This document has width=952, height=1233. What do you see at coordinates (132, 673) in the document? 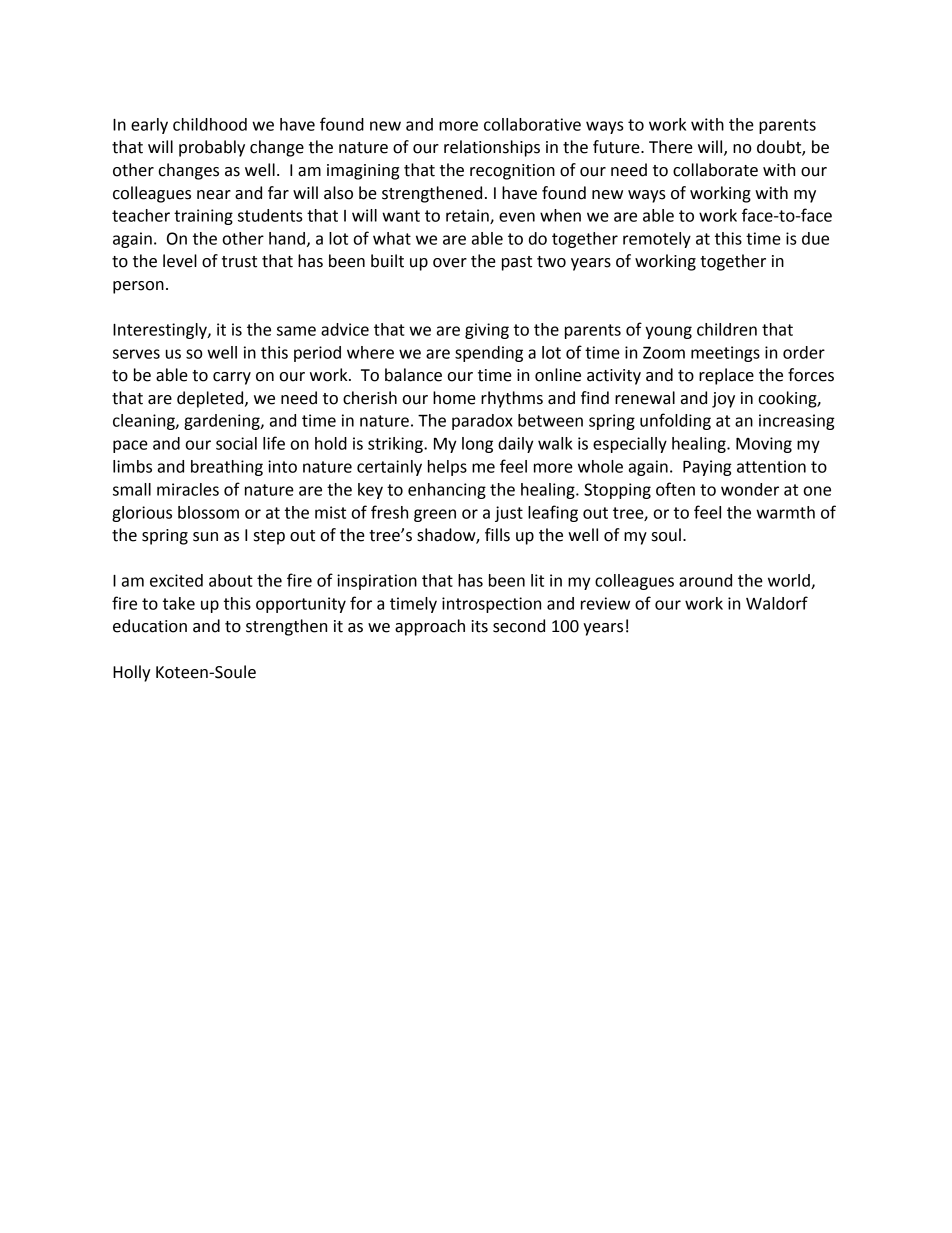
I see `Holly` at bounding box center [132, 673].
